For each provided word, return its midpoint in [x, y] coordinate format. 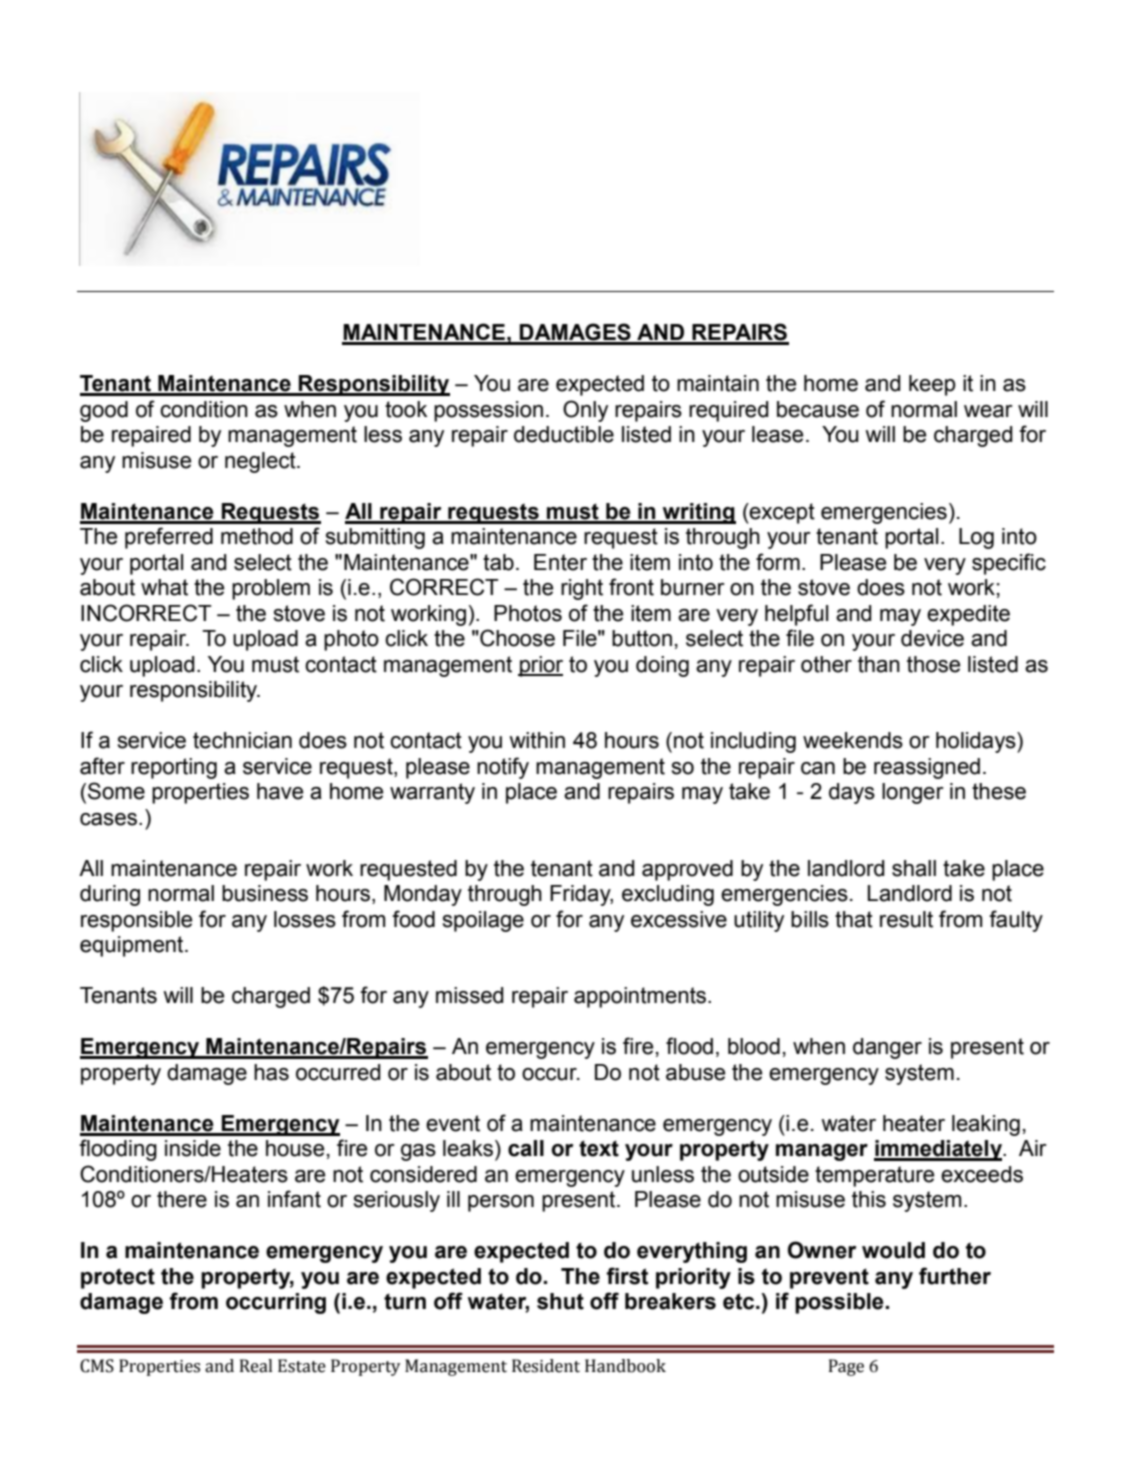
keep [932, 385]
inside [193, 1148]
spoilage [483, 921]
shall [914, 868]
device [932, 638]
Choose [516, 638]
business [265, 893]
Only [585, 411]
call [526, 1148]
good [104, 411]
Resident [546, 1366]
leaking [986, 1125]
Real [256, 1366]
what [164, 587]
